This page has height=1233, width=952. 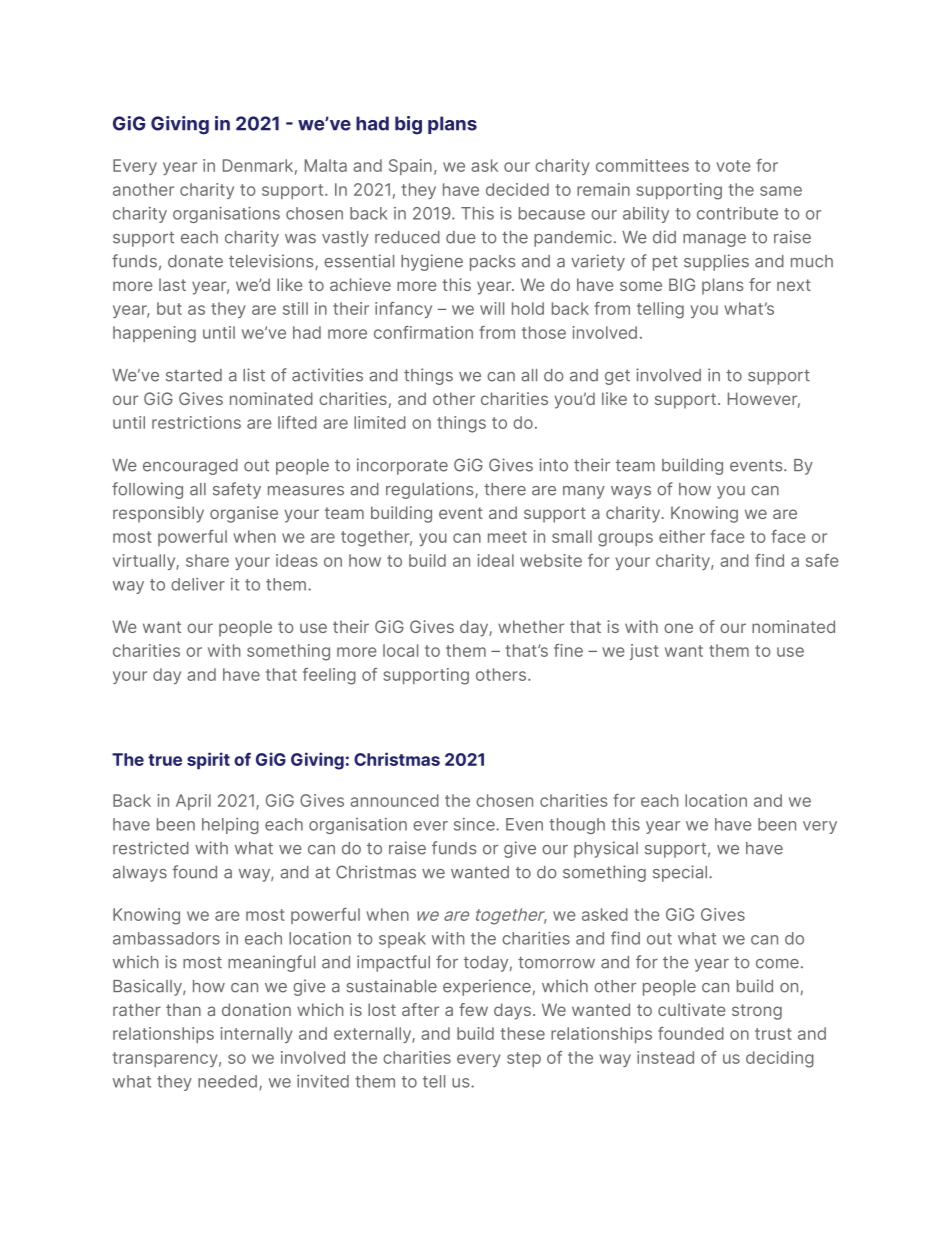 What do you see at coordinates (517, 189) in the page?
I see `decided` at bounding box center [517, 189].
